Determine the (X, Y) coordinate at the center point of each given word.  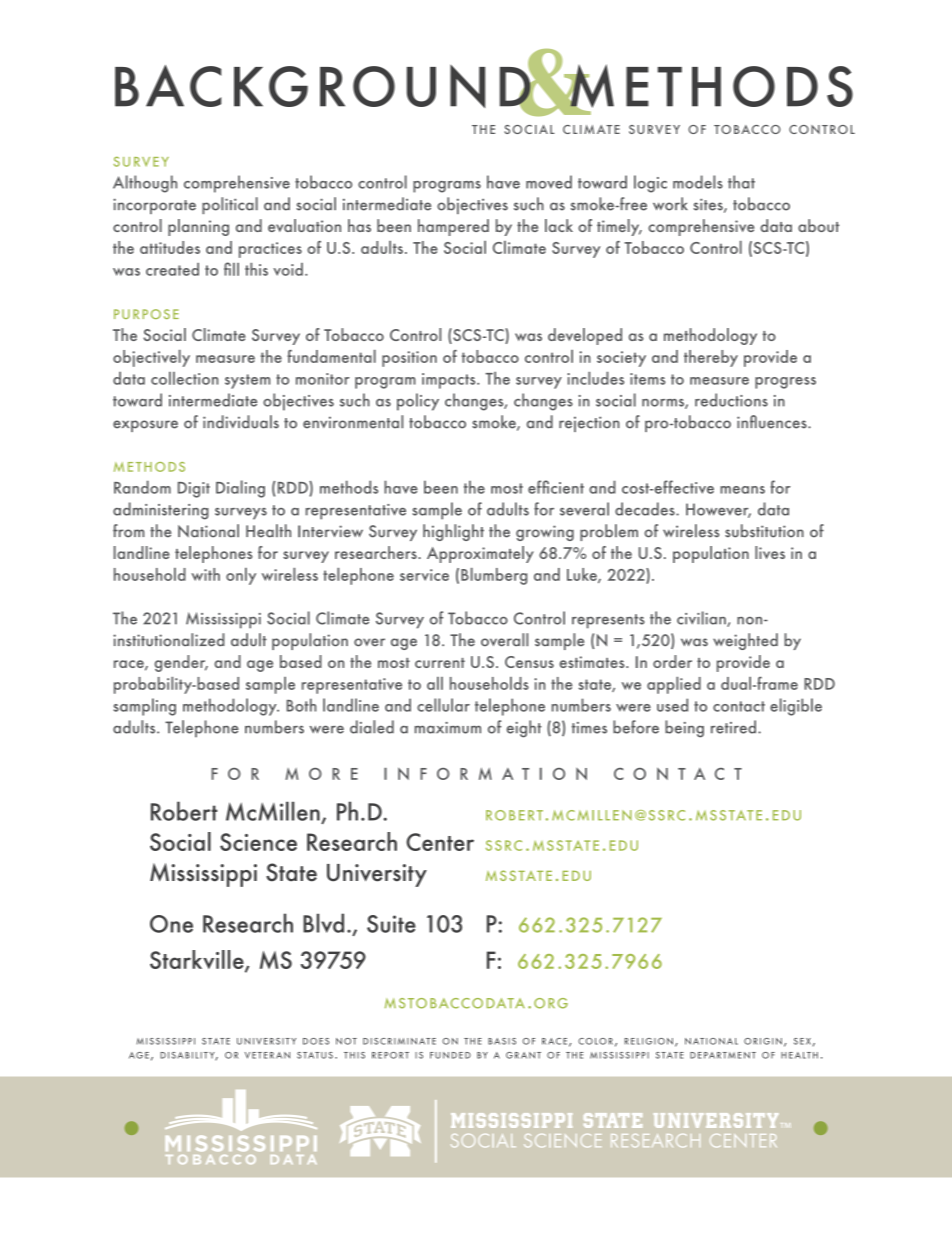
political (230, 205)
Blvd (323, 923)
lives (770, 552)
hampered (453, 227)
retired (733, 727)
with (205, 574)
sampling (144, 707)
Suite (391, 924)
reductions (731, 400)
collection (184, 378)
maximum (448, 728)
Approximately (480, 554)
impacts (450, 381)
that (741, 182)
